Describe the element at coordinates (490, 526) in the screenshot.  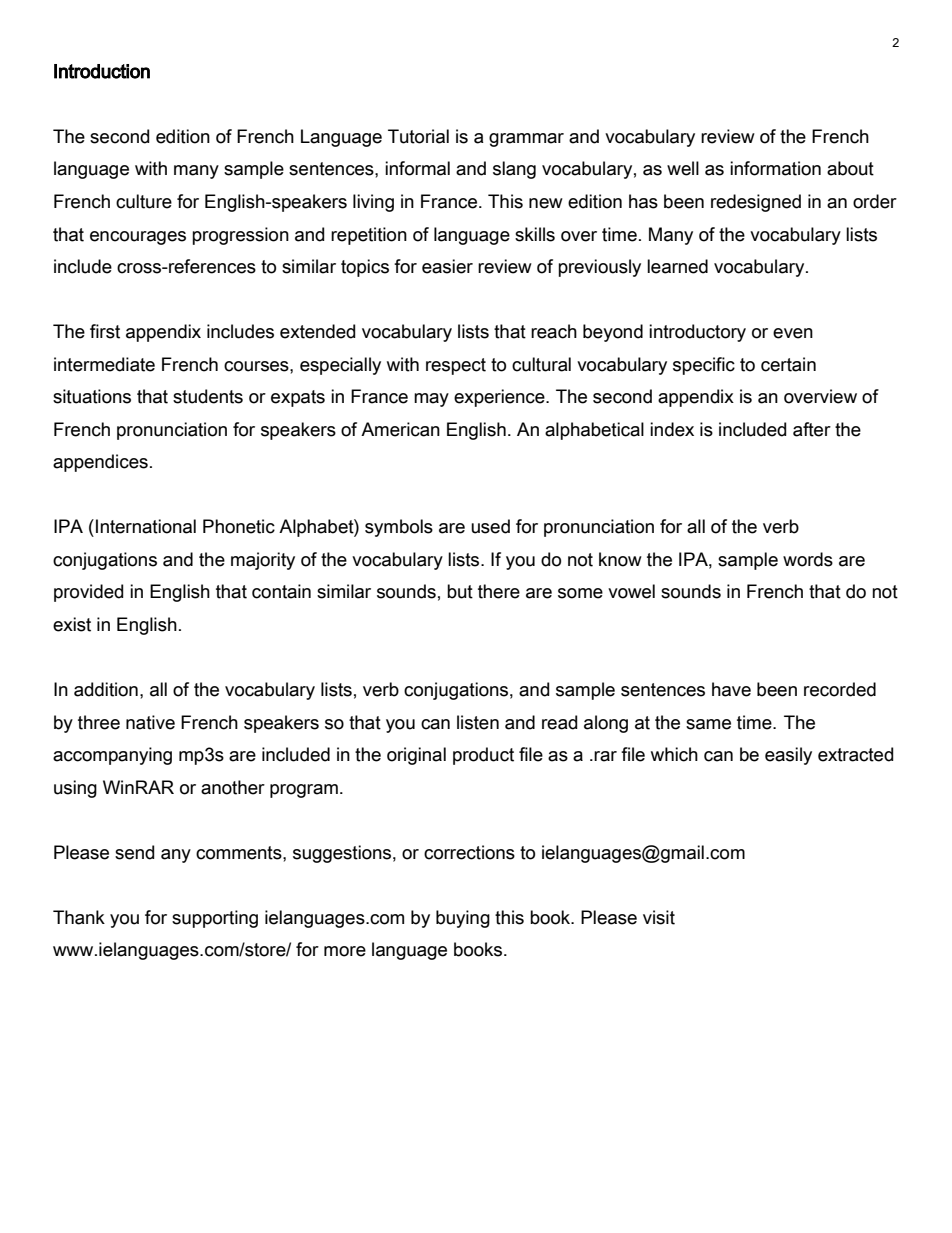
I see `used` at that location.
